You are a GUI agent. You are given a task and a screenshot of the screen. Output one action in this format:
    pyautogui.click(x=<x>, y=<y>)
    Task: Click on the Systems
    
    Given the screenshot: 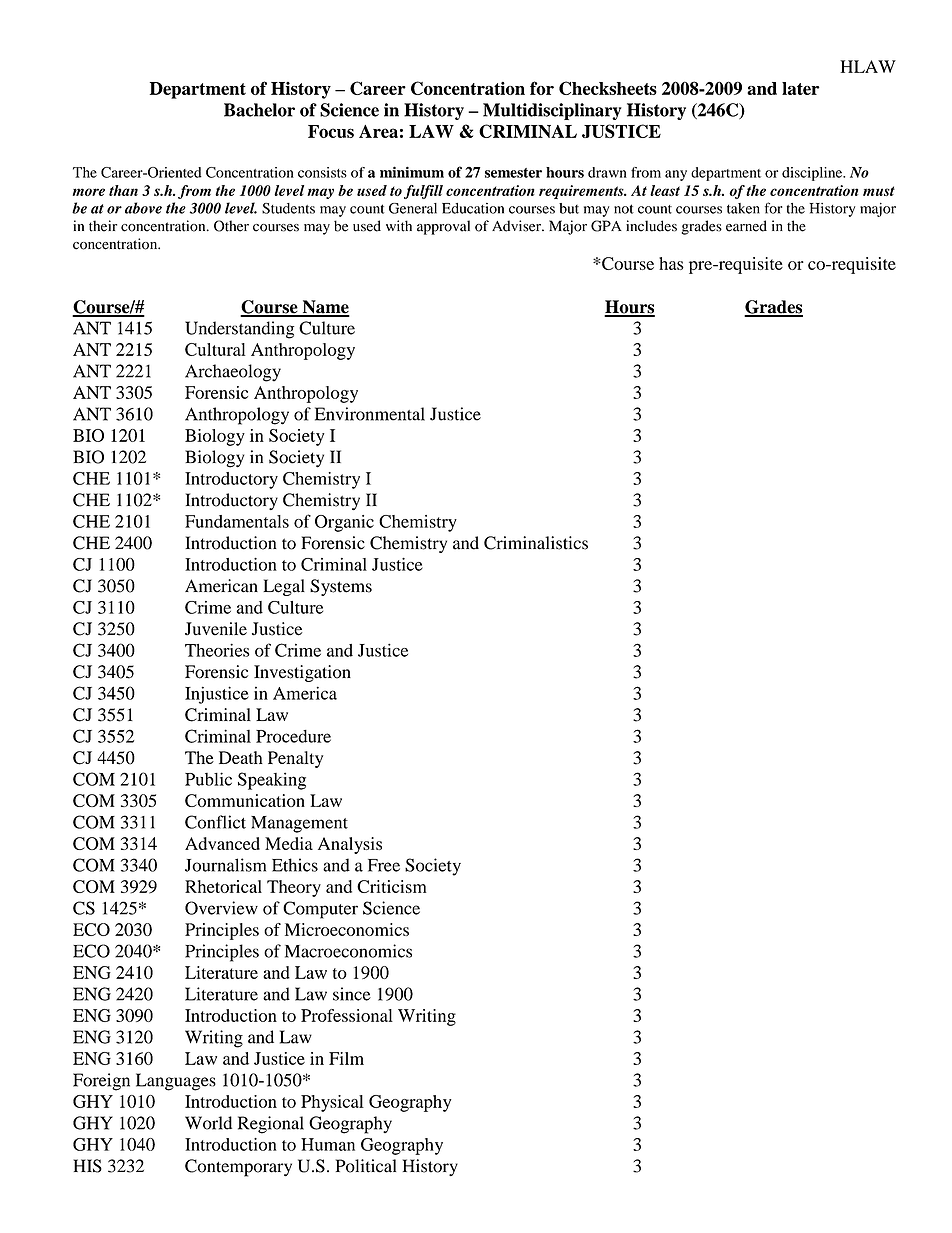 What is the action you would take?
    pyautogui.click(x=341, y=587)
